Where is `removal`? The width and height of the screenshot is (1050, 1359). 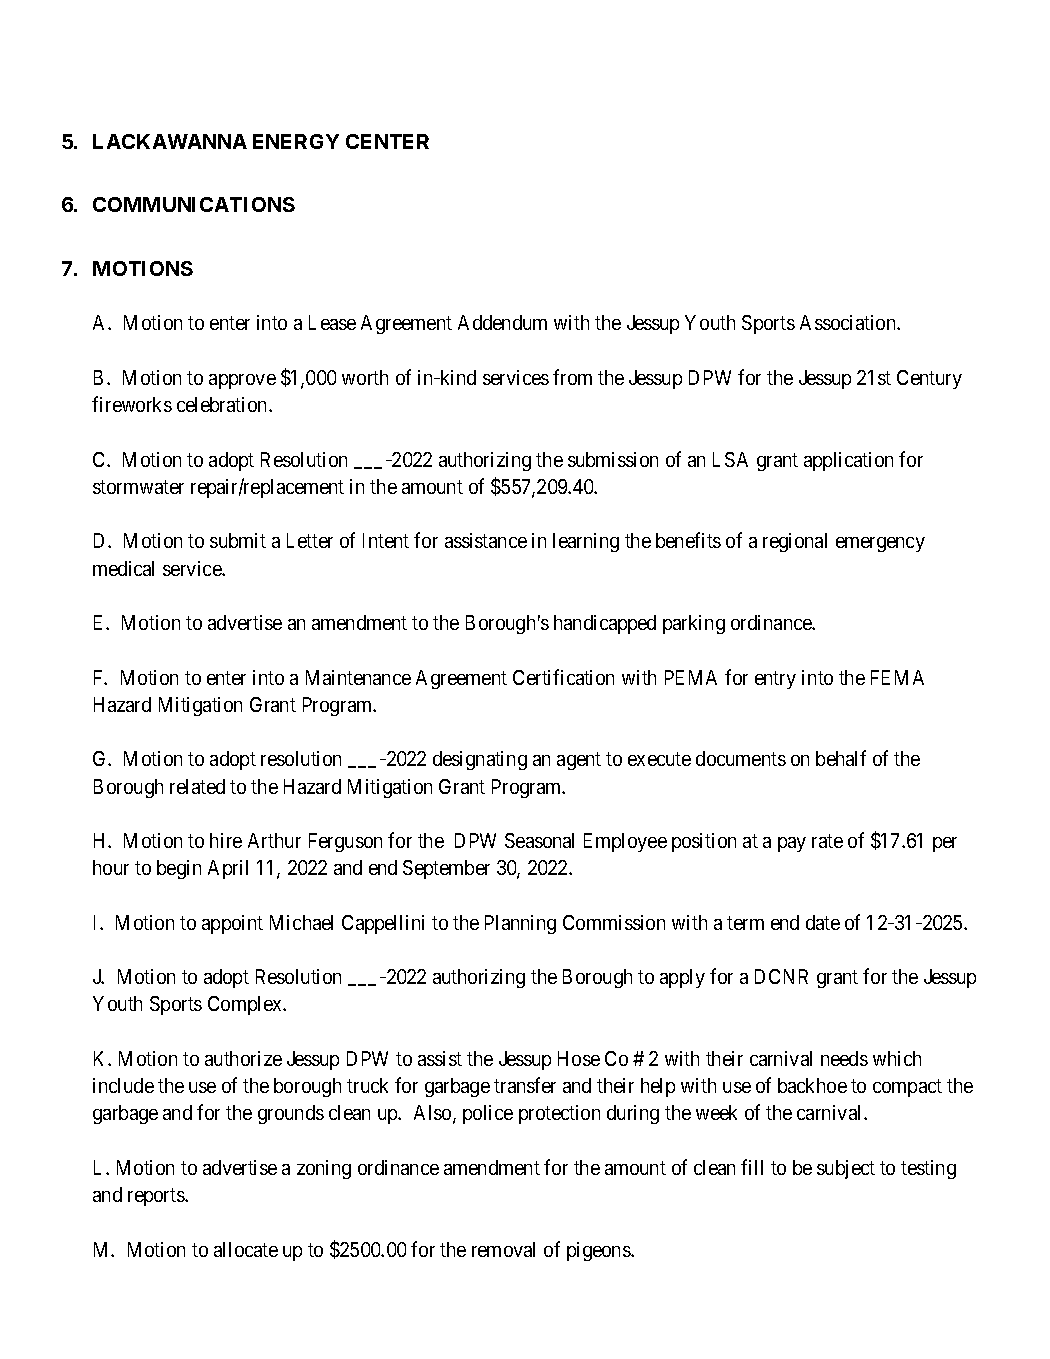 removal is located at coordinates (503, 1249).
